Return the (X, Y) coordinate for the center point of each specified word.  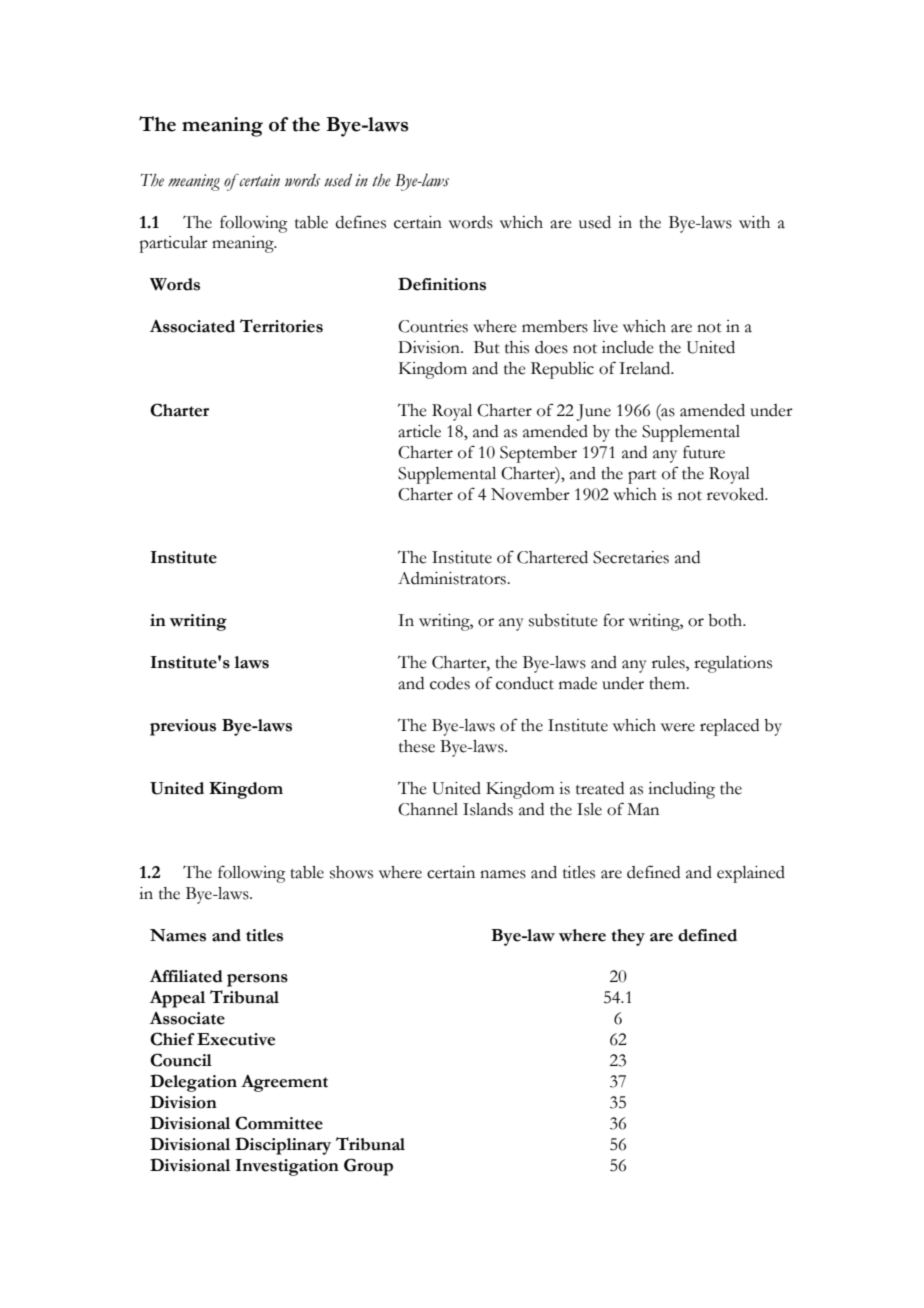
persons (257, 980)
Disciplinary (283, 1146)
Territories (281, 326)
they (628, 937)
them (668, 683)
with (754, 222)
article (419, 431)
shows (351, 872)
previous (183, 727)
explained (751, 874)
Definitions (442, 284)
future (704, 452)
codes (450, 683)
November (530, 494)
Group (368, 1167)
